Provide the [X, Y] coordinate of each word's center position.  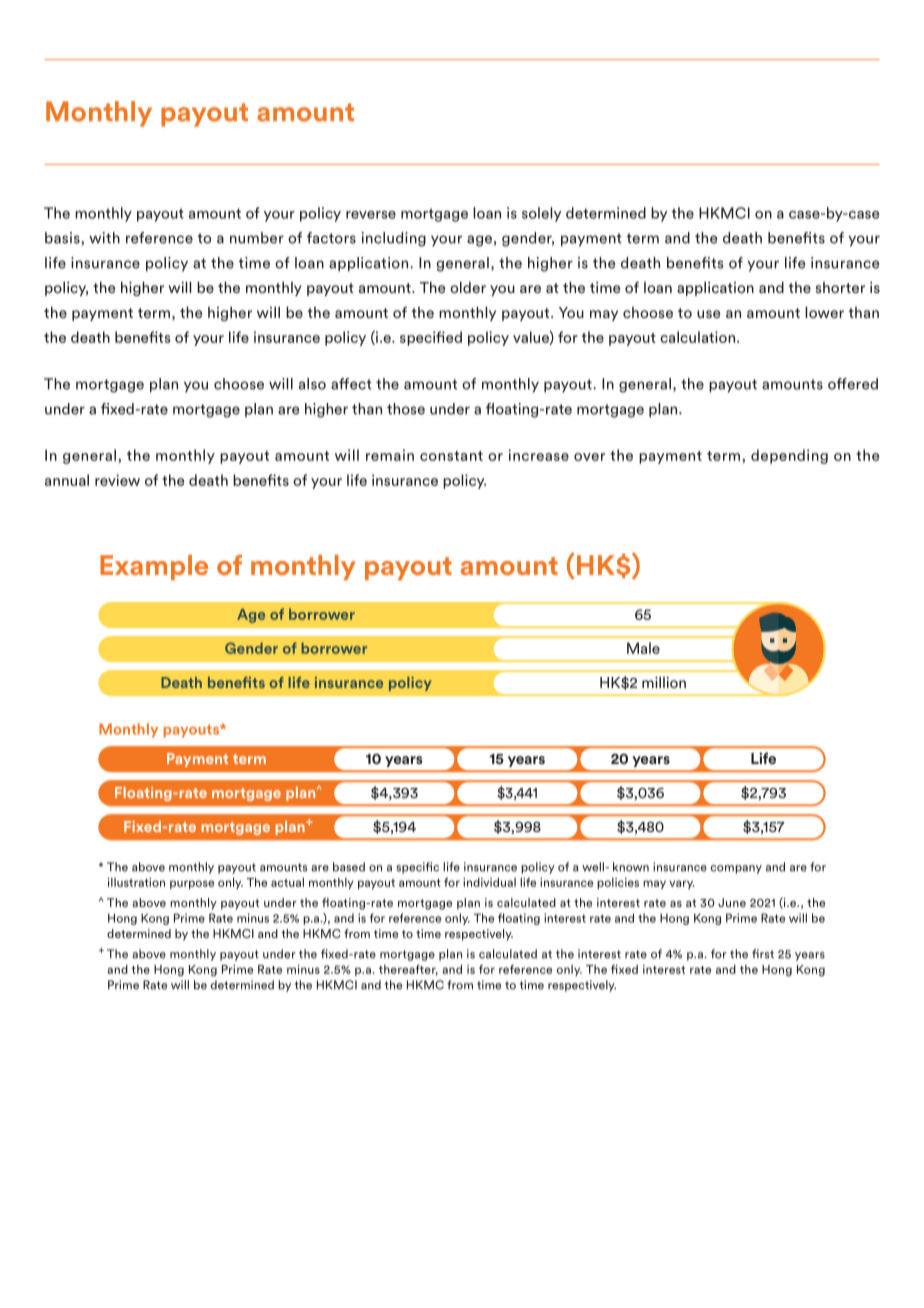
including [394, 239]
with [104, 238]
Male [643, 648]
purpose [192, 884]
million [664, 682]
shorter [840, 287]
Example [154, 567]
